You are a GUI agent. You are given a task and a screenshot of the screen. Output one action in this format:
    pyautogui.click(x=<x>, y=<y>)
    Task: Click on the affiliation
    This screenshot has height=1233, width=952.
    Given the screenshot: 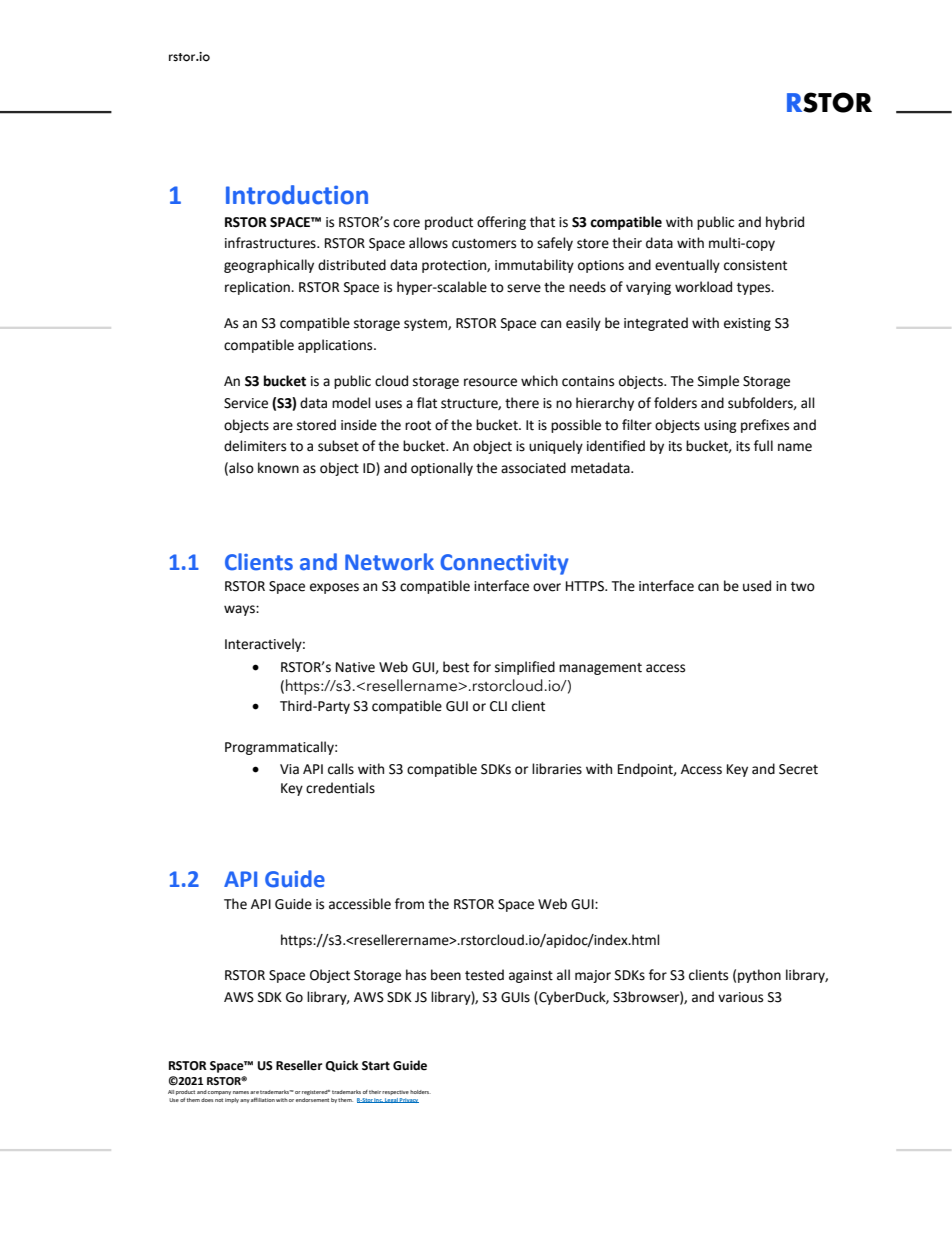 What is the action you would take?
    pyautogui.click(x=263, y=1100)
